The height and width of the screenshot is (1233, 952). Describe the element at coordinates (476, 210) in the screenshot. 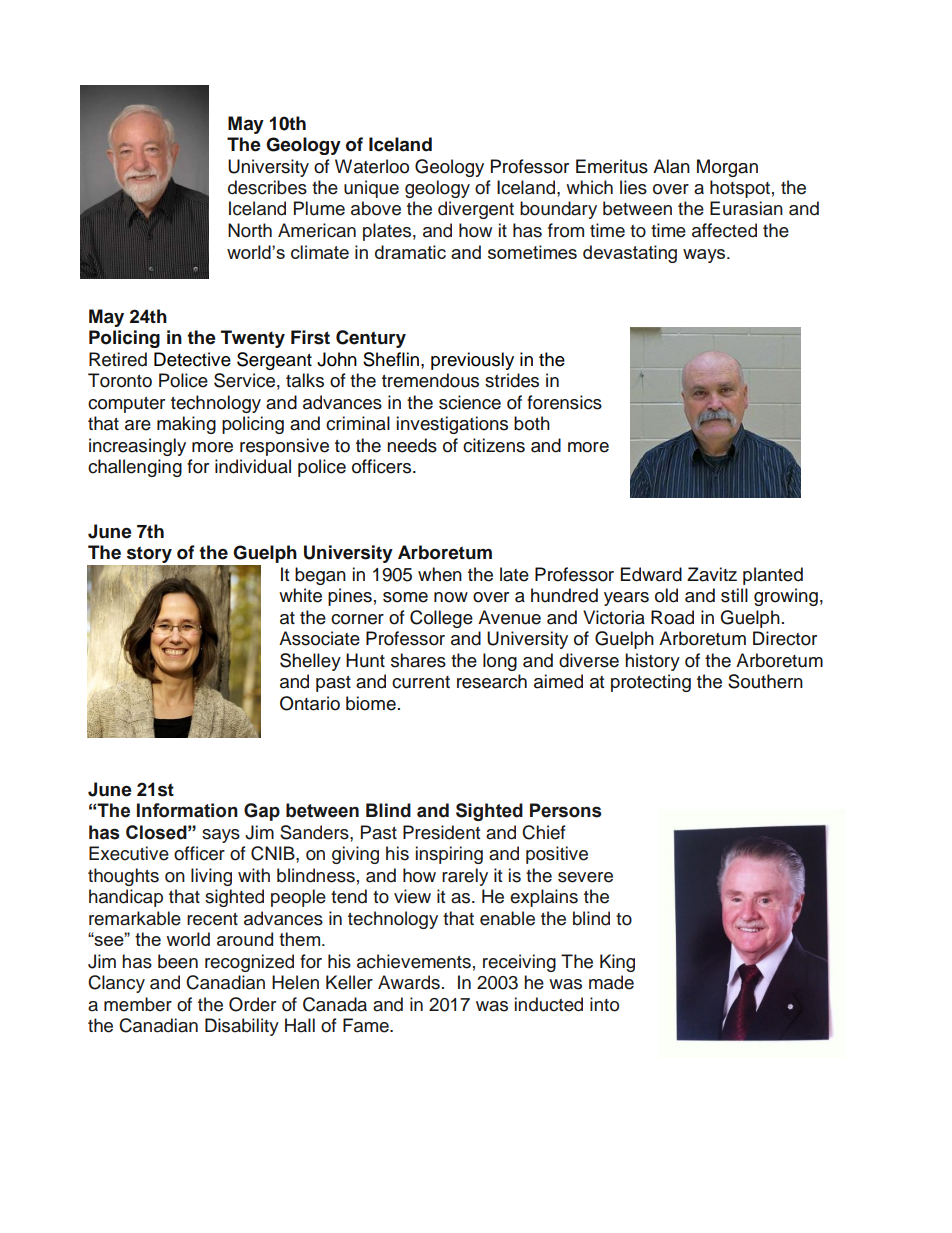

I see `divergent` at that location.
